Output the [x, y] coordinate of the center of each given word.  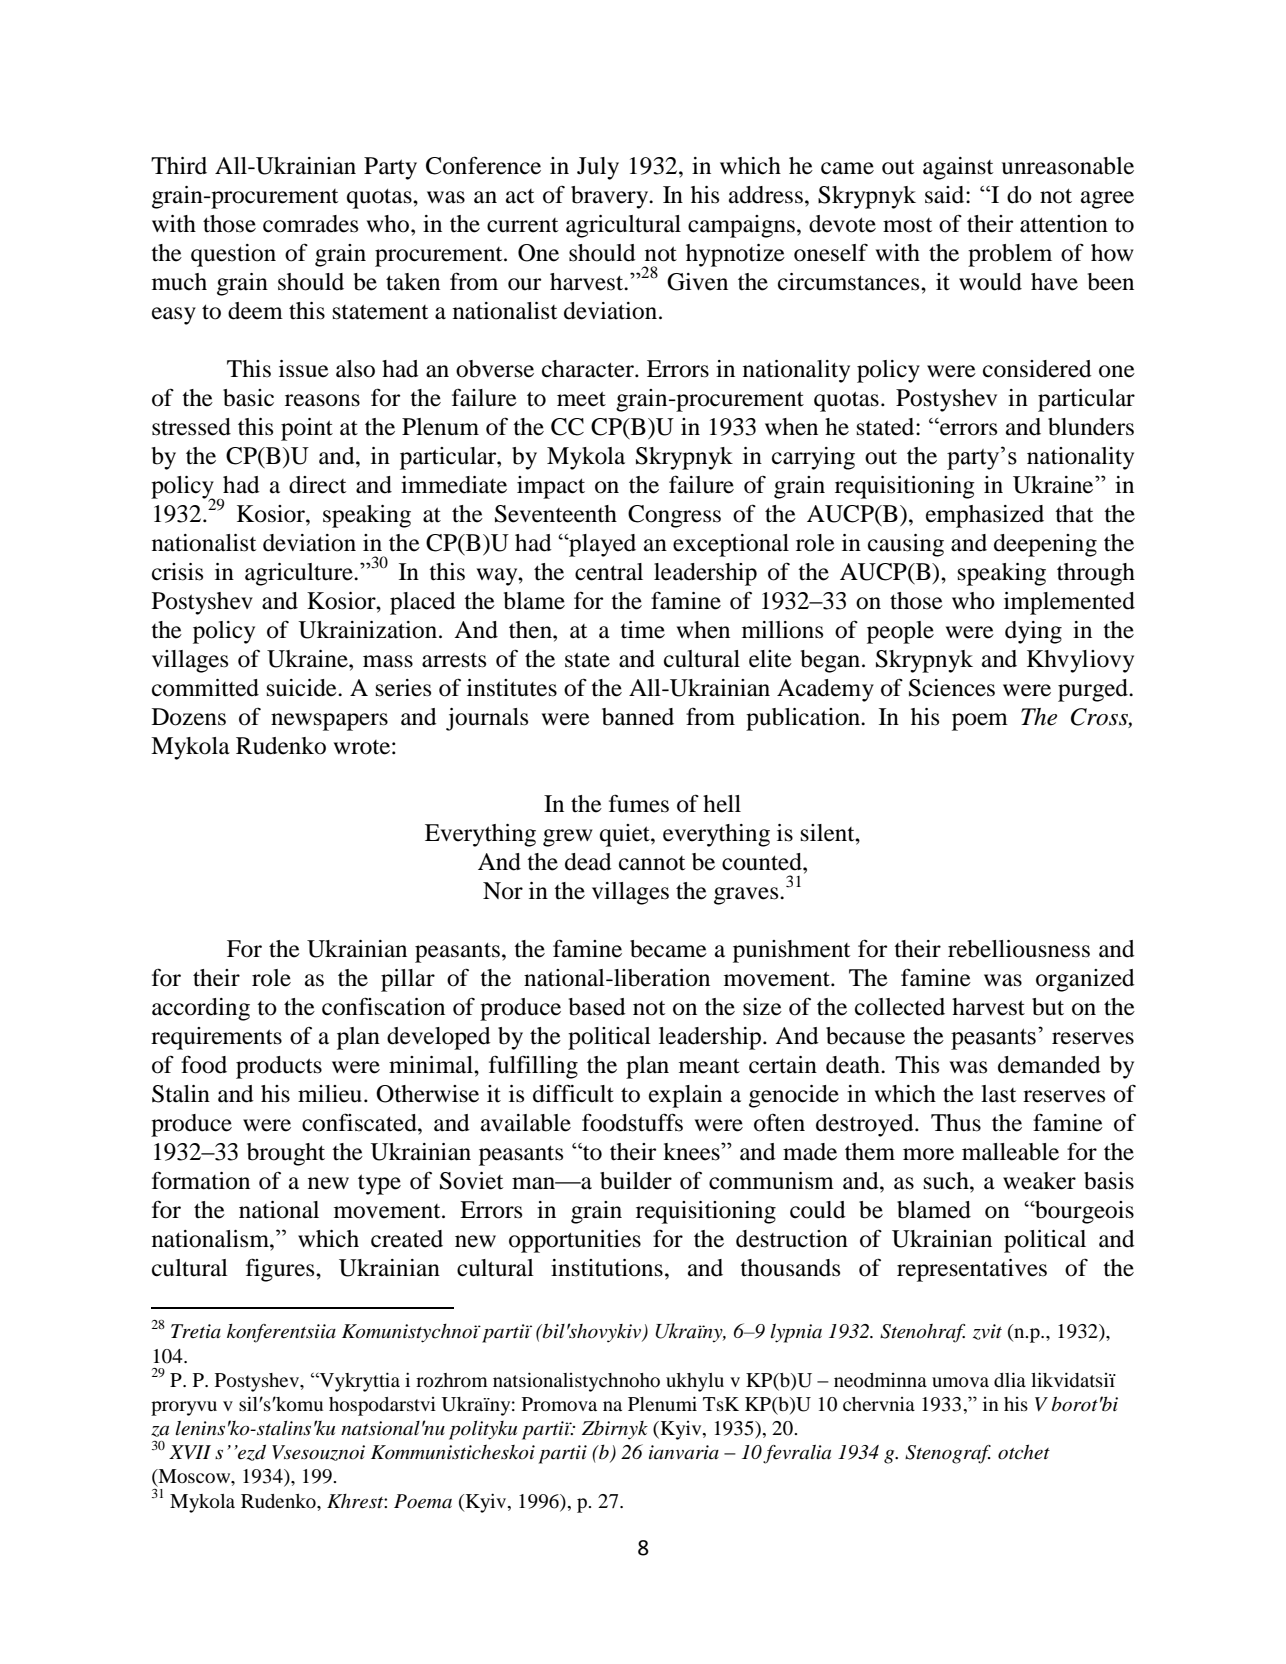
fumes [639, 803]
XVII [190, 1452]
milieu [331, 1094]
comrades [310, 224]
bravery [611, 197]
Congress [674, 516]
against [958, 168]
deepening [1045, 545]
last [999, 1094]
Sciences [952, 688]
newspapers [329, 722]
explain [685, 1096]
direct [318, 485]
